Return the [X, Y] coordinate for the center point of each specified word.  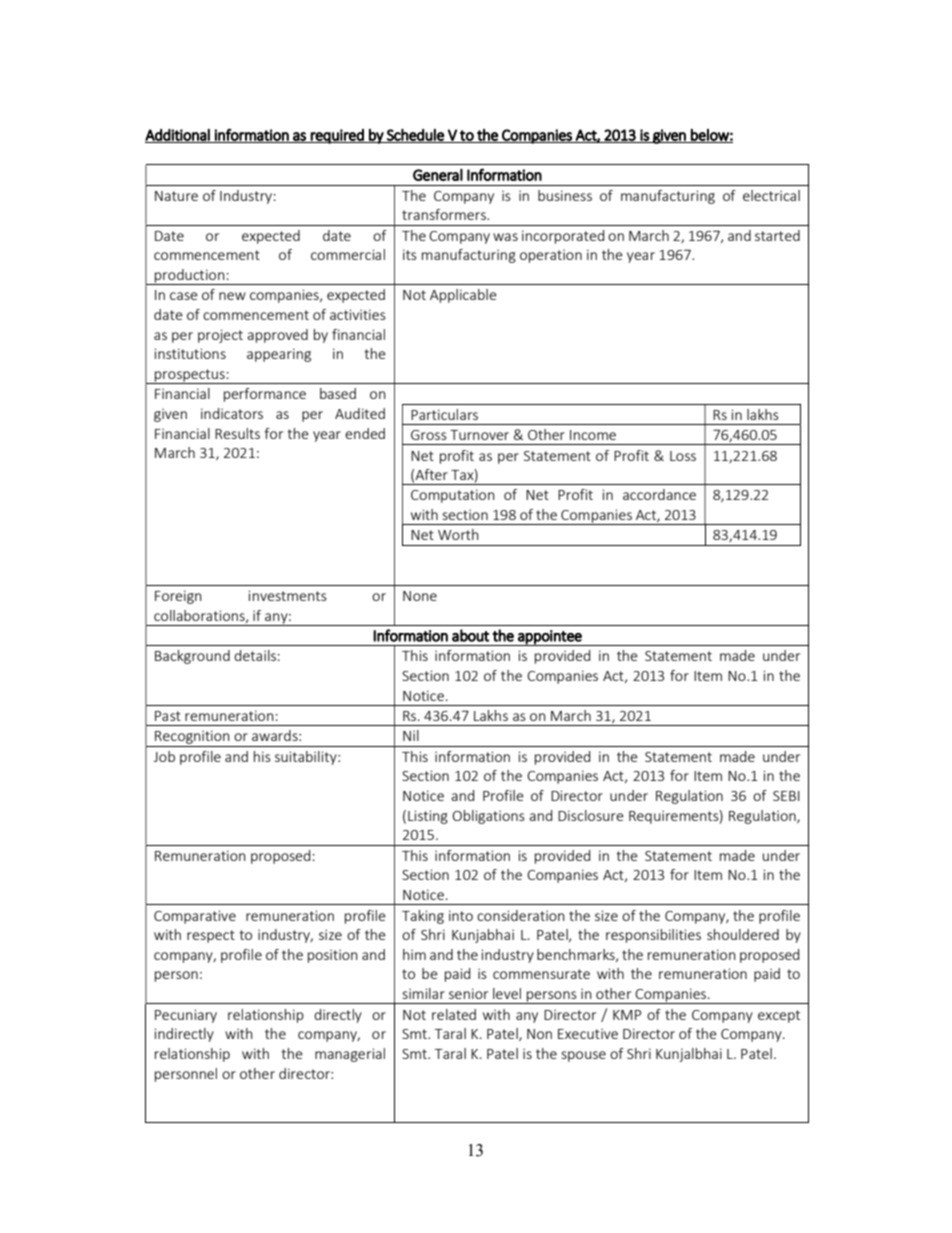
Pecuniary [186, 1016]
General [438, 175]
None [420, 596]
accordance [659, 494]
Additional [178, 136]
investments [287, 595]
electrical [771, 195]
